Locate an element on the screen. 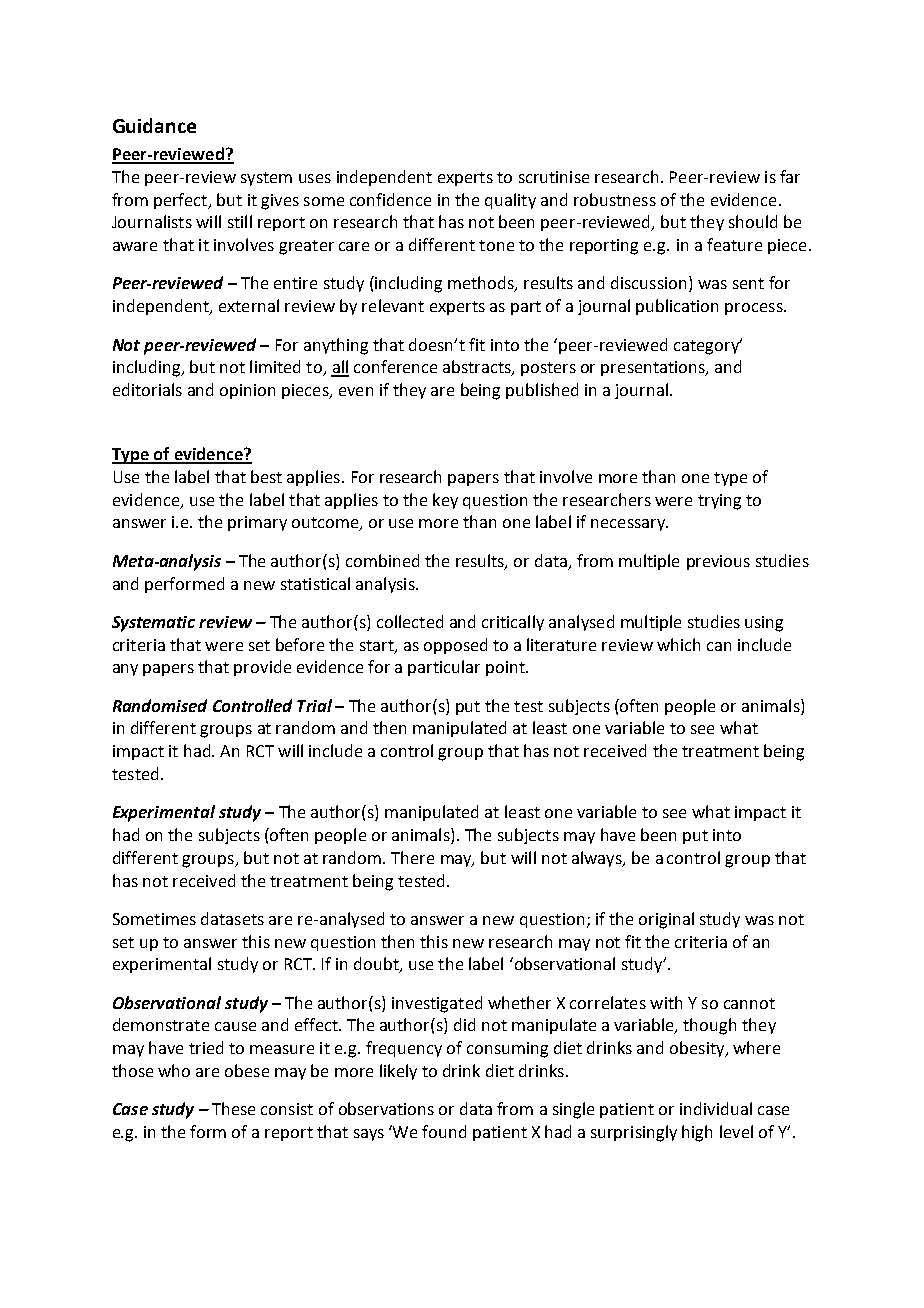 The height and width of the screenshot is (1308, 924). perfect is located at coordinates (181, 201).
